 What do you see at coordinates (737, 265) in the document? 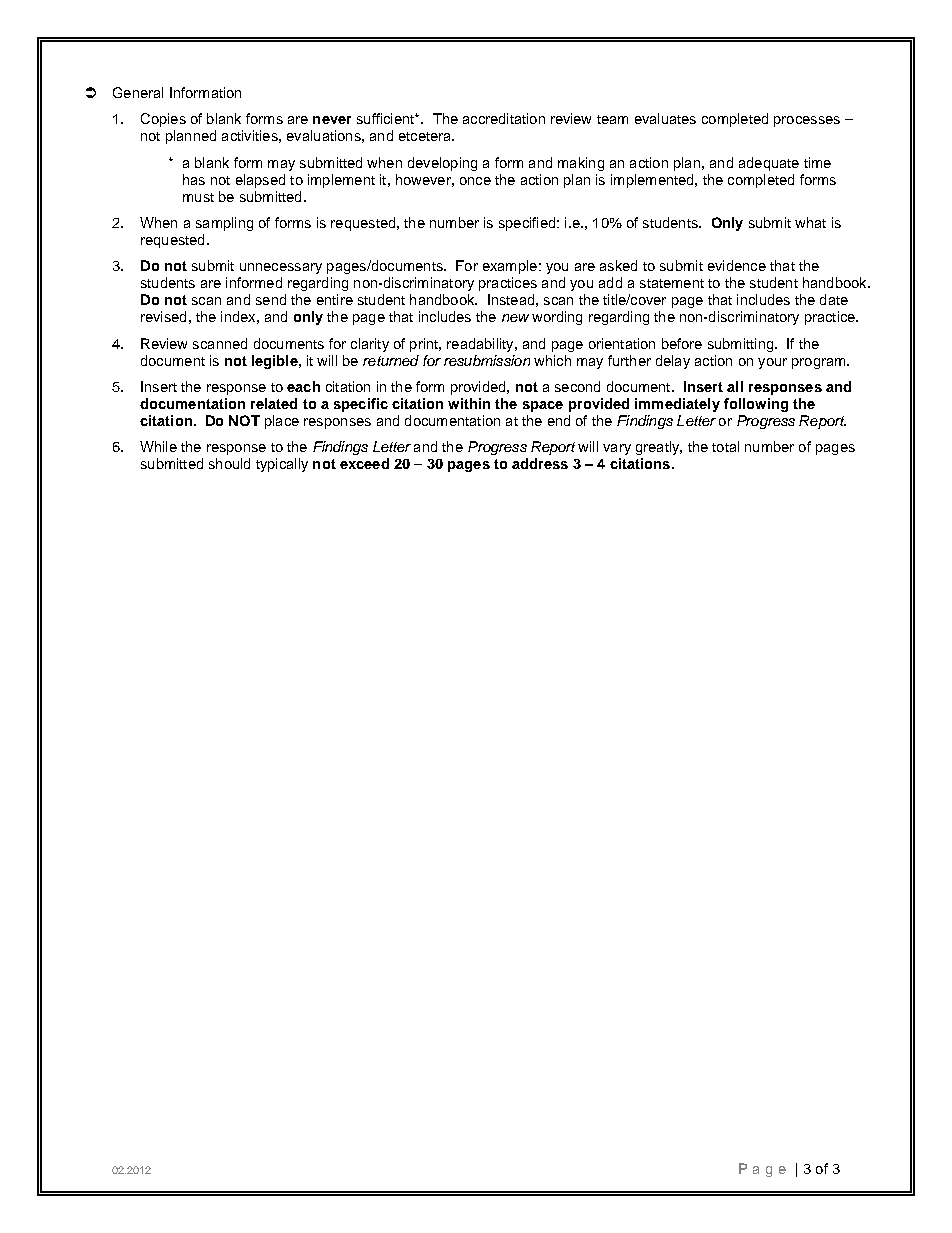
I see `evidence` at bounding box center [737, 265].
